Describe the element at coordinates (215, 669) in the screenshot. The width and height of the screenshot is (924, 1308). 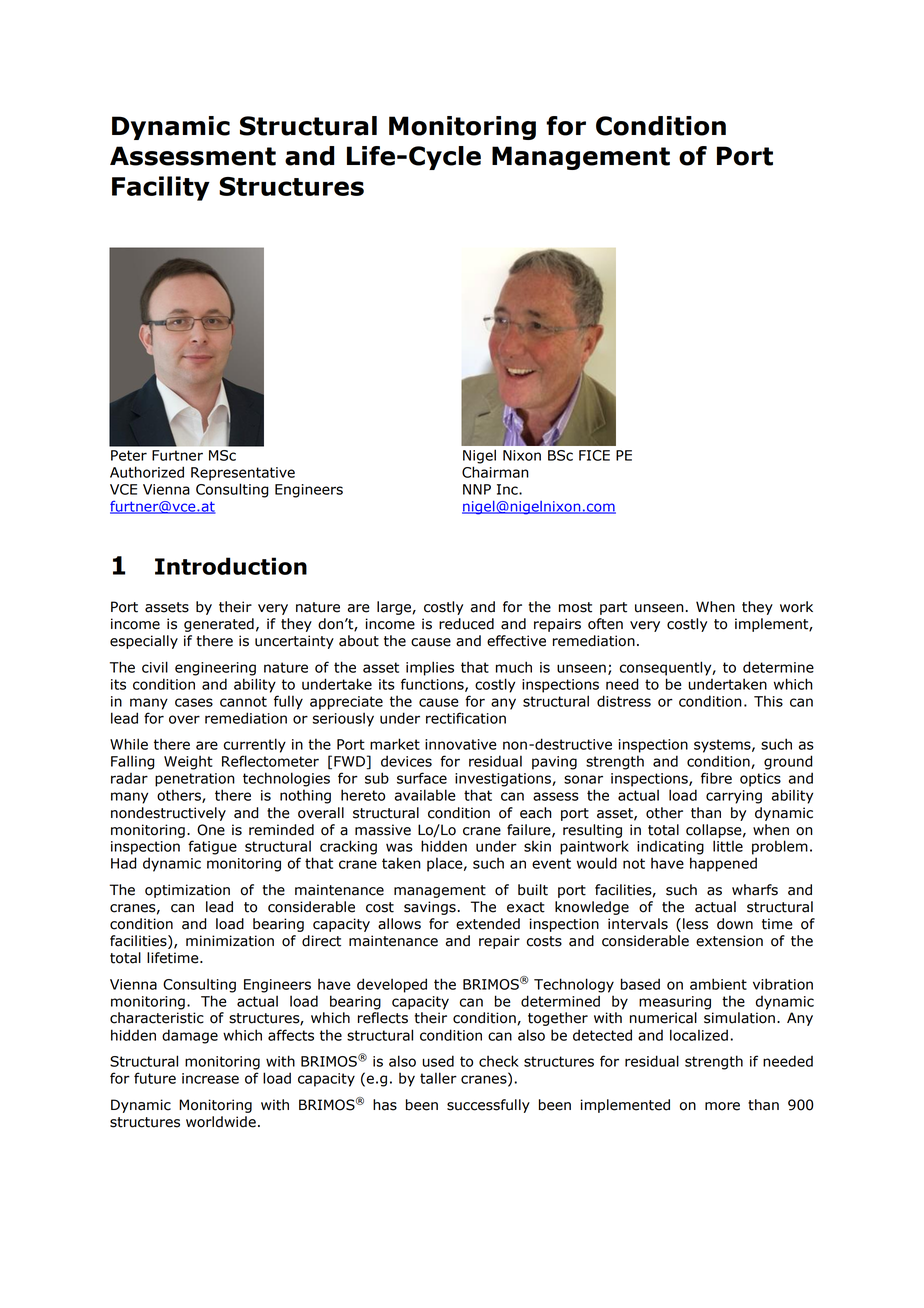
I see `engineering` at that location.
